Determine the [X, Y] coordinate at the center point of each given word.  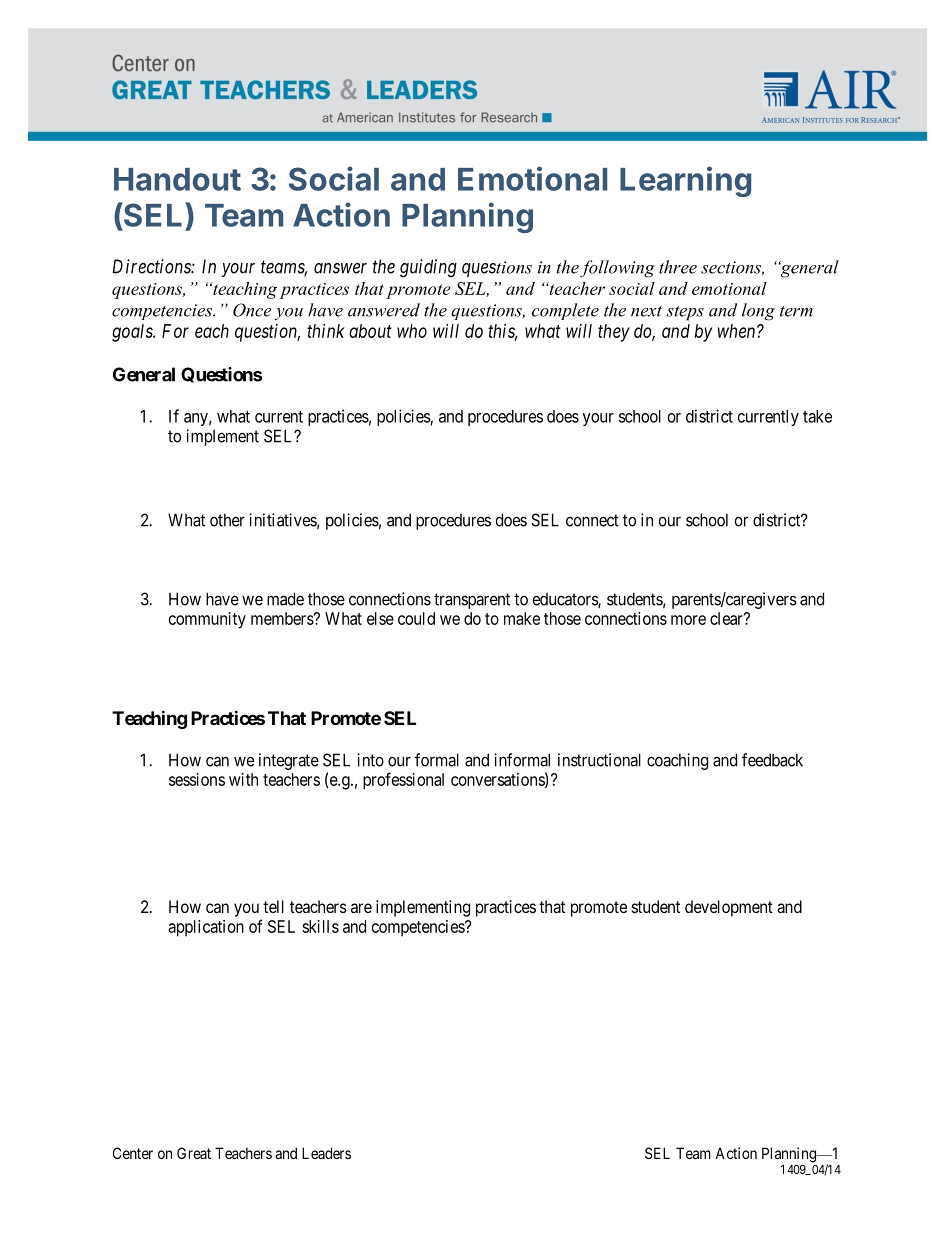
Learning [685, 181]
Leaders [326, 1153]
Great [194, 1153]
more [688, 620]
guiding [428, 268]
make [522, 618]
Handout [177, 179]
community [207, 620]
